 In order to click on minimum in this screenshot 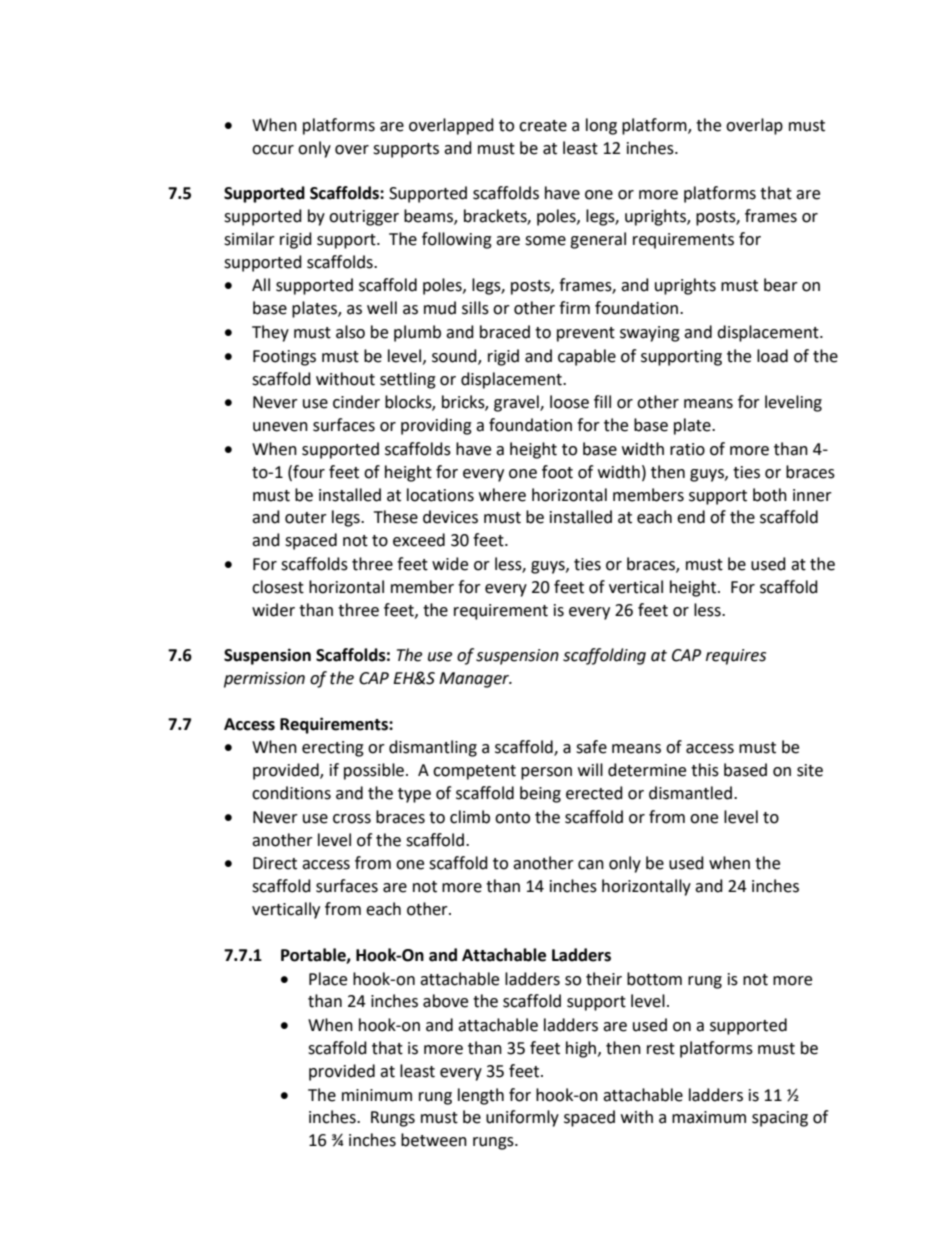, I will do `click(377, 1095)`.
